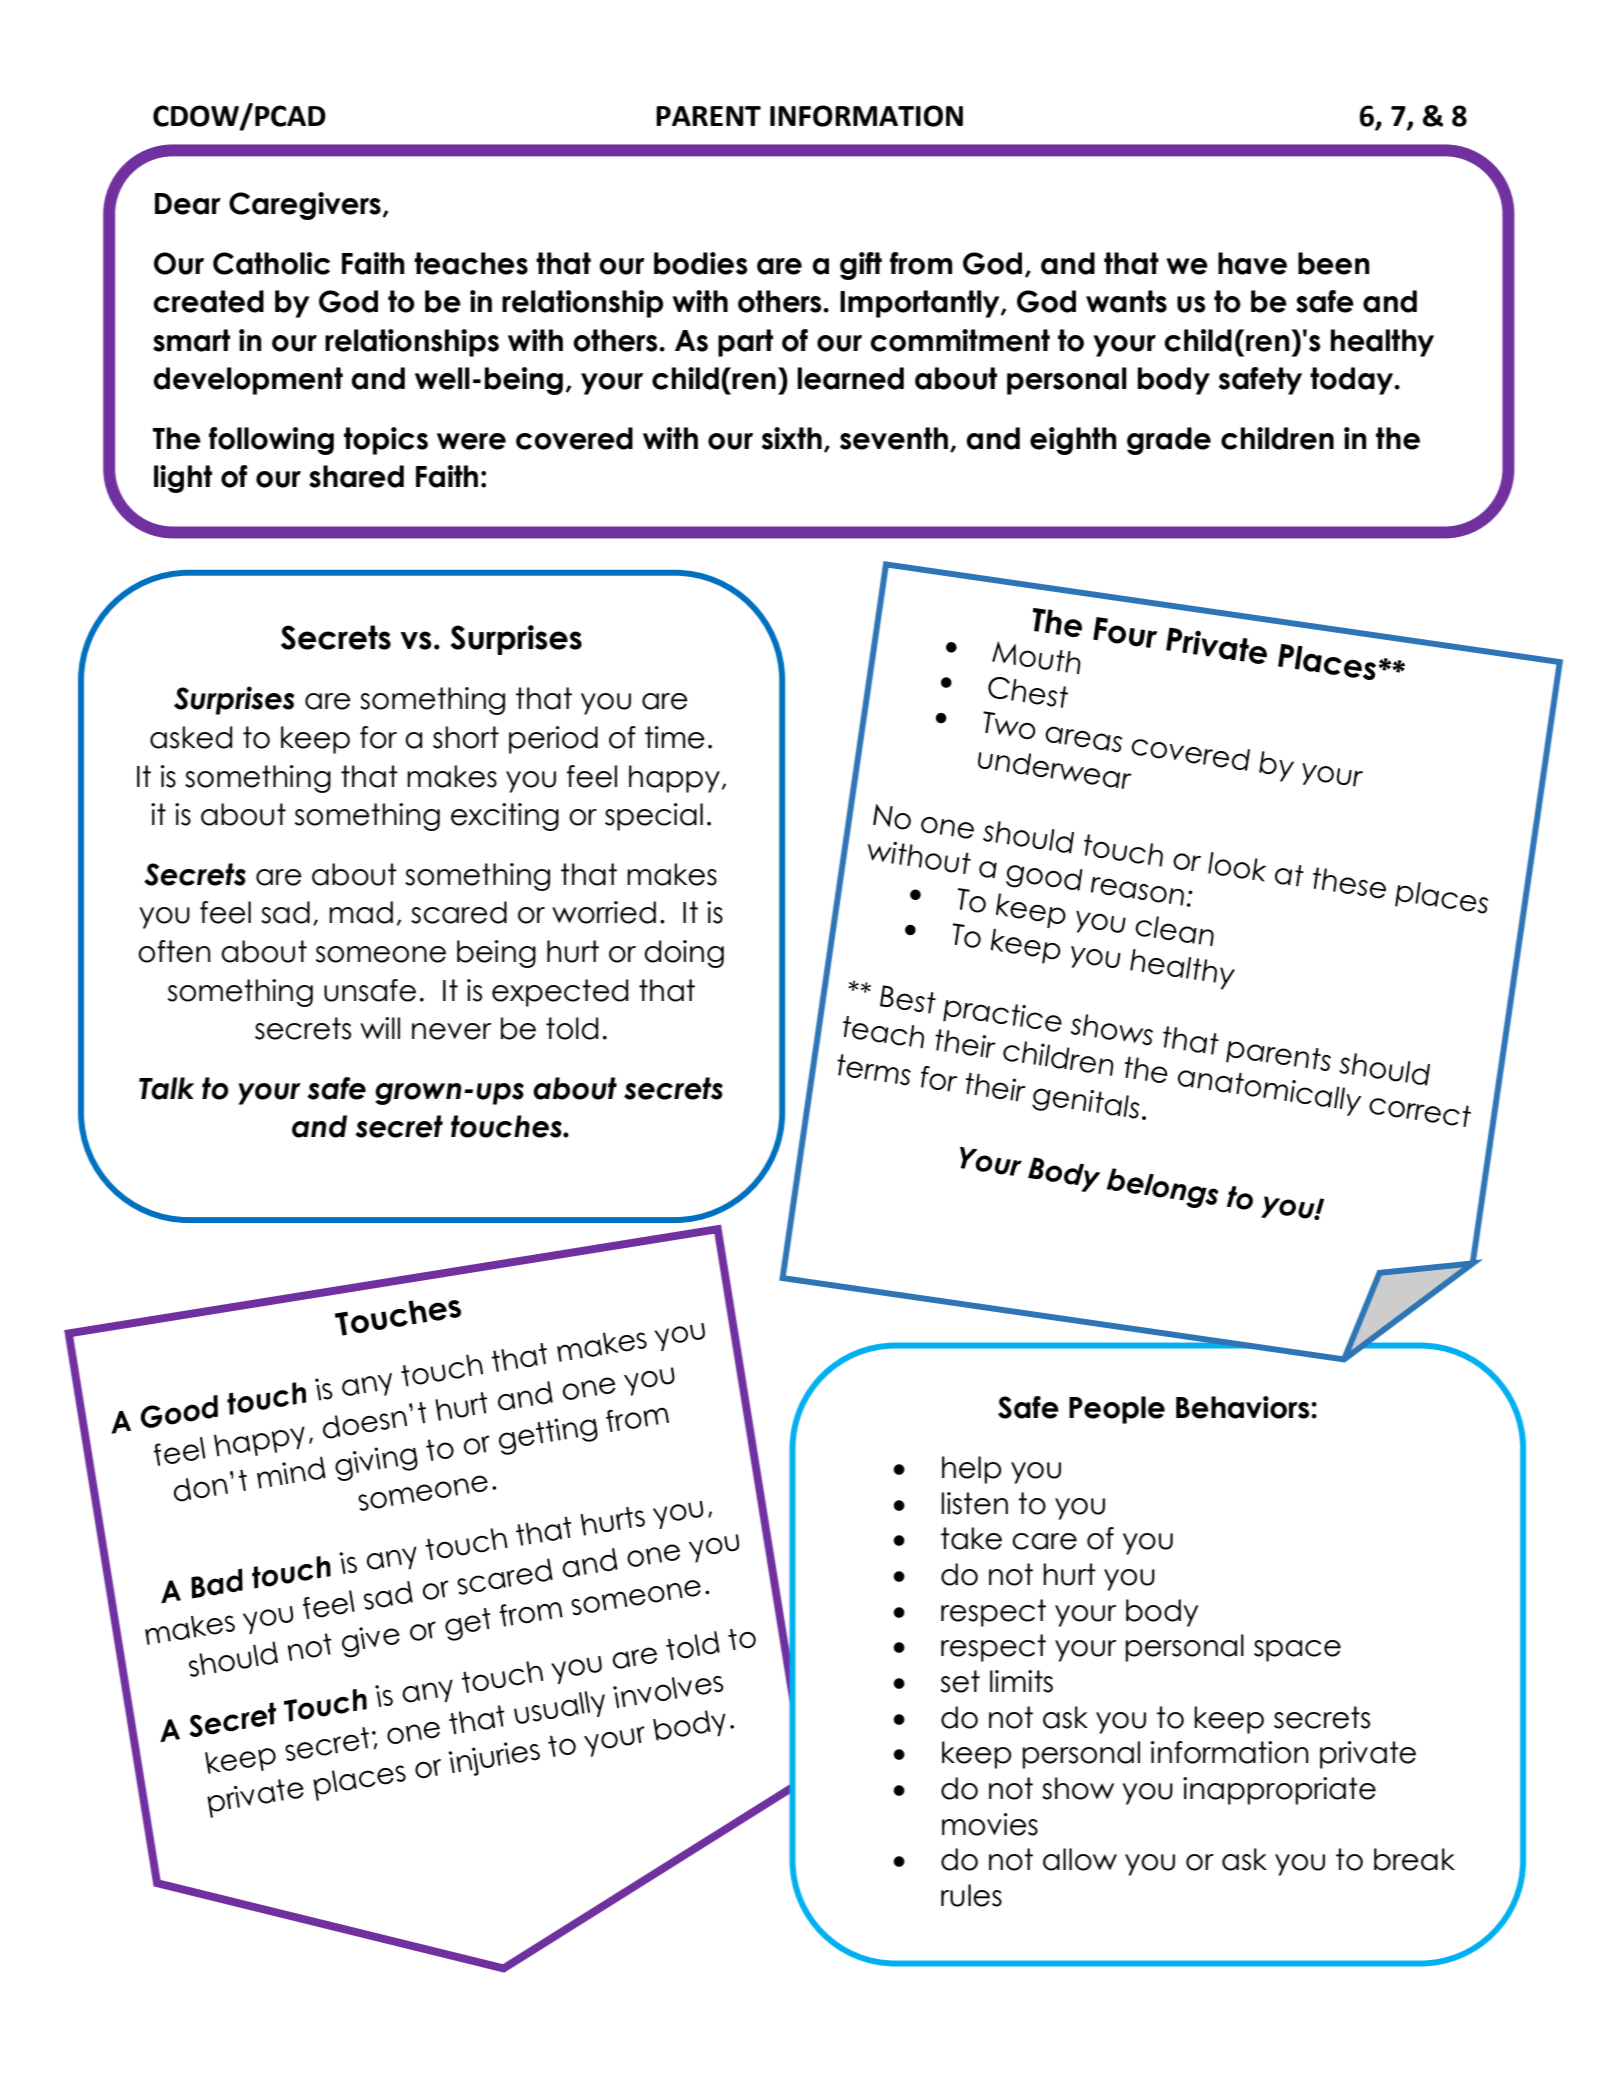 The width and height of the screenshot is (1620, 2097). I want to click on Dear, so click(188, 204).
